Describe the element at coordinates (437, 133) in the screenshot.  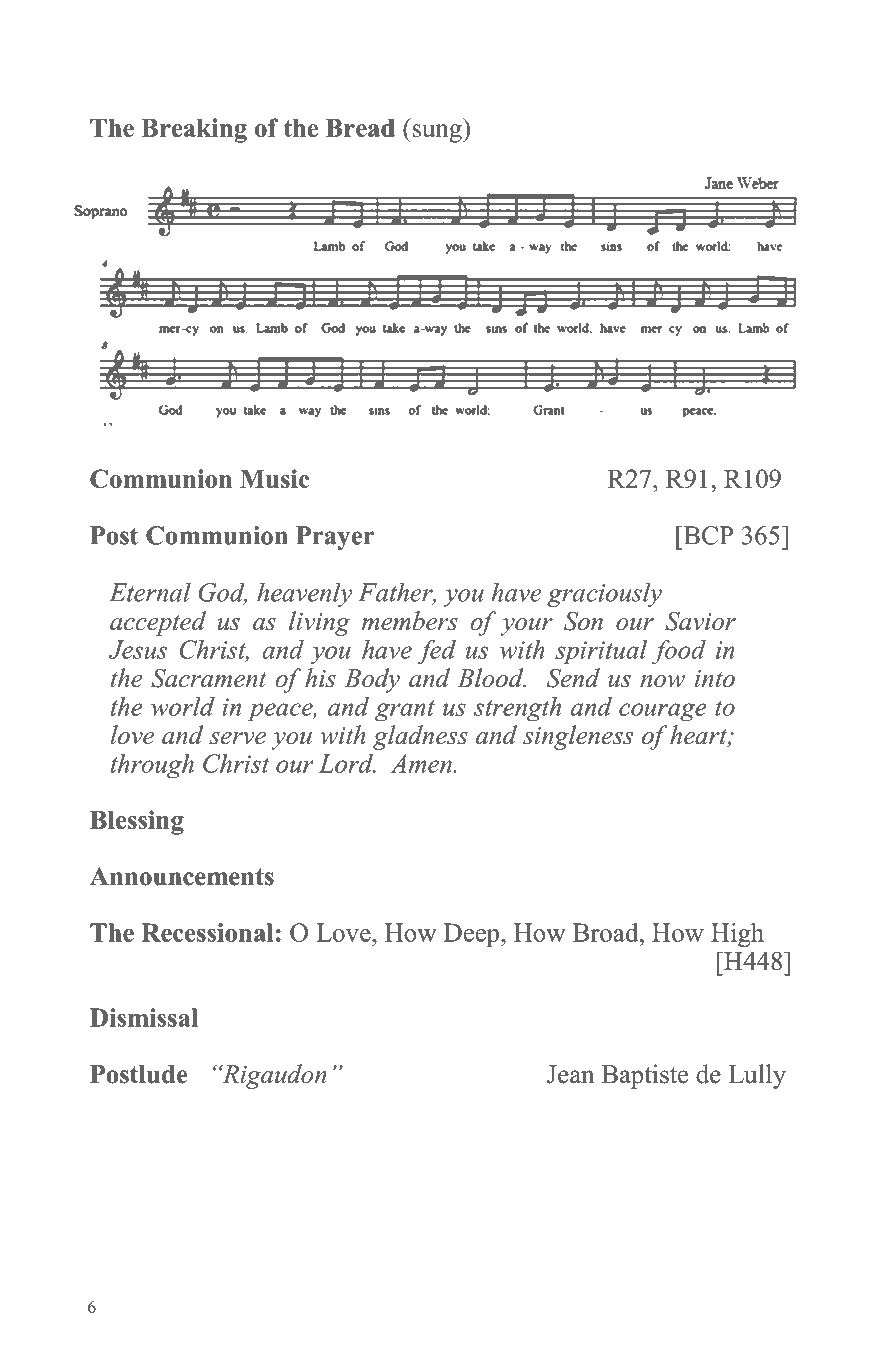
I see `sung` at that location.
